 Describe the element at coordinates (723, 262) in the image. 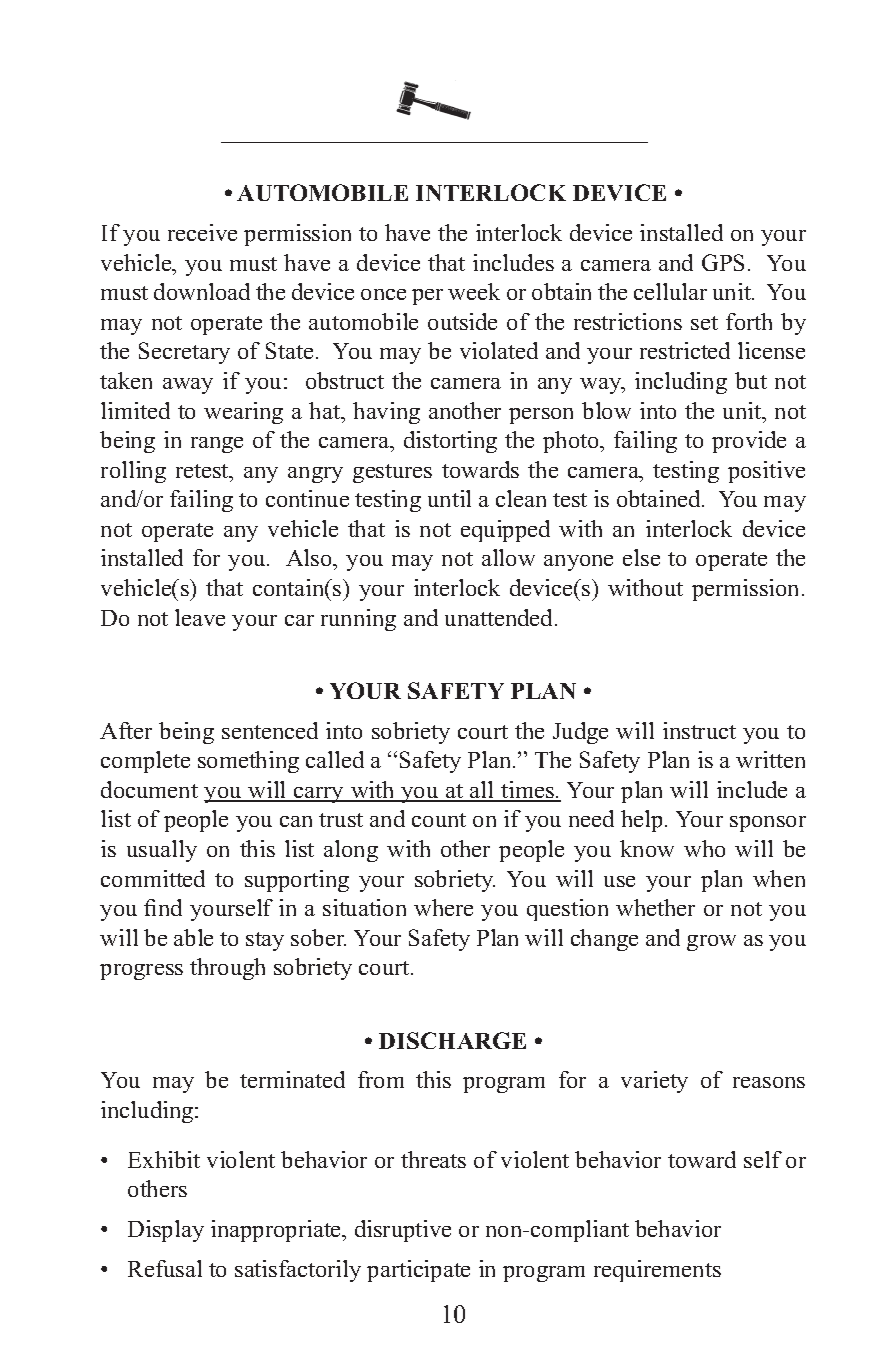

I see `GPS` at that location.
